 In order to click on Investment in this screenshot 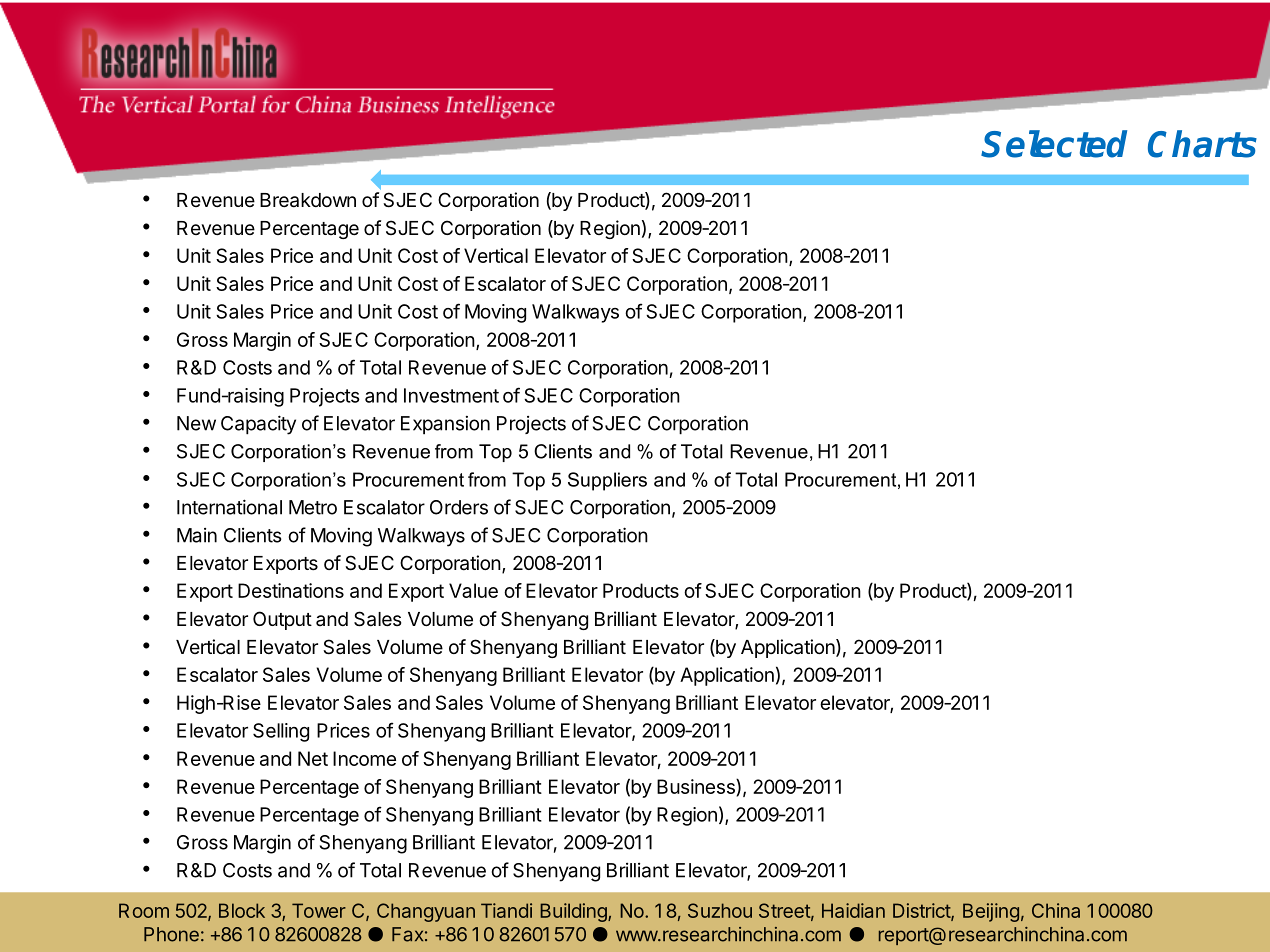, I will do `click(451, 395)`.
